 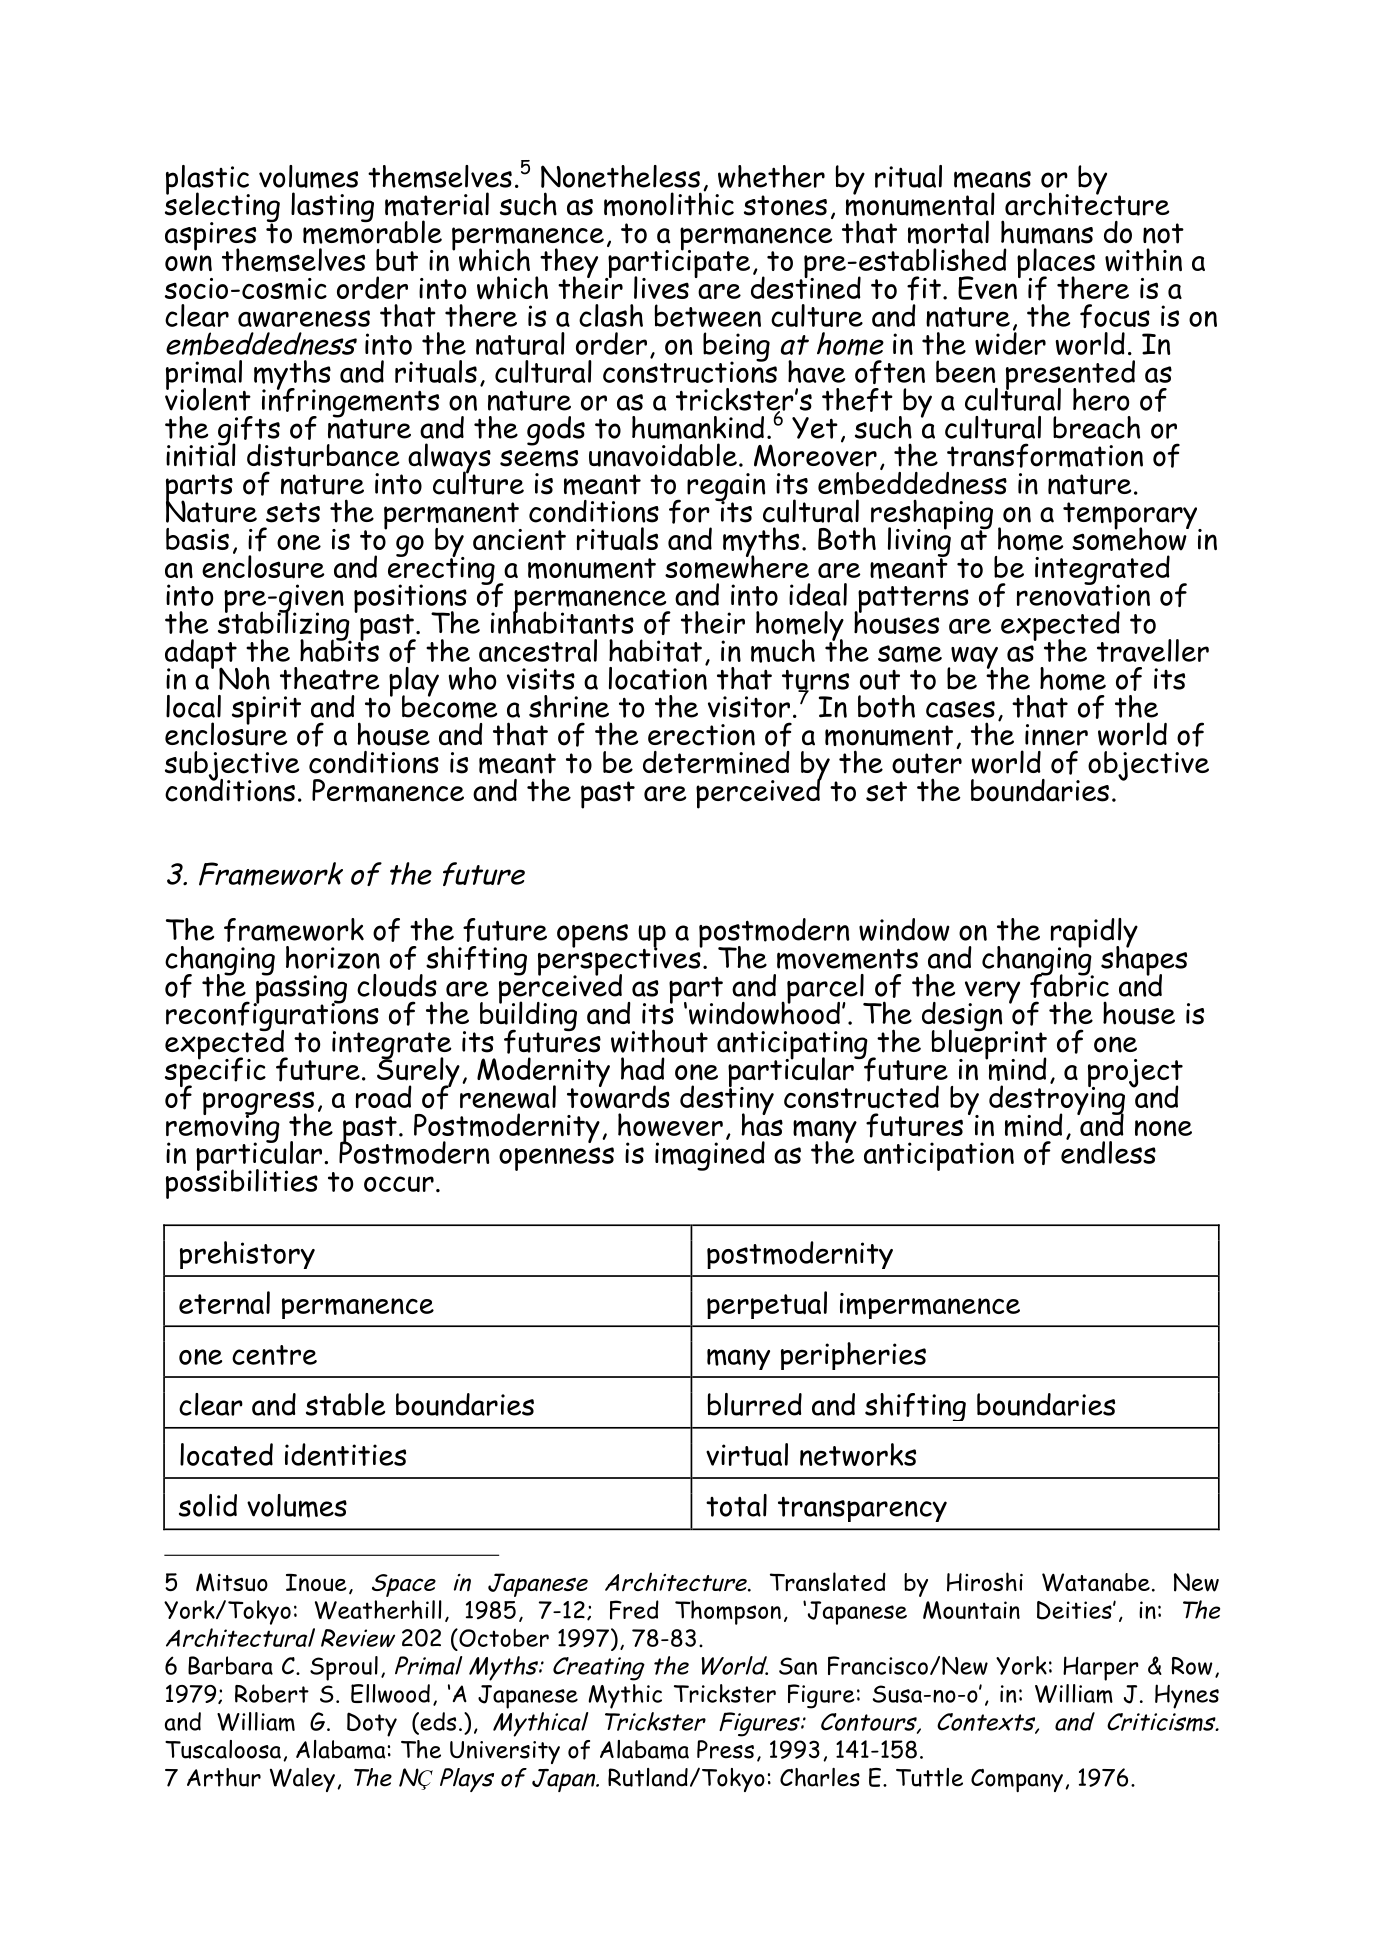 What do you see at coordinates (669, 203) in the page?
I see `monolithic` at bounding box center [669, 203].
